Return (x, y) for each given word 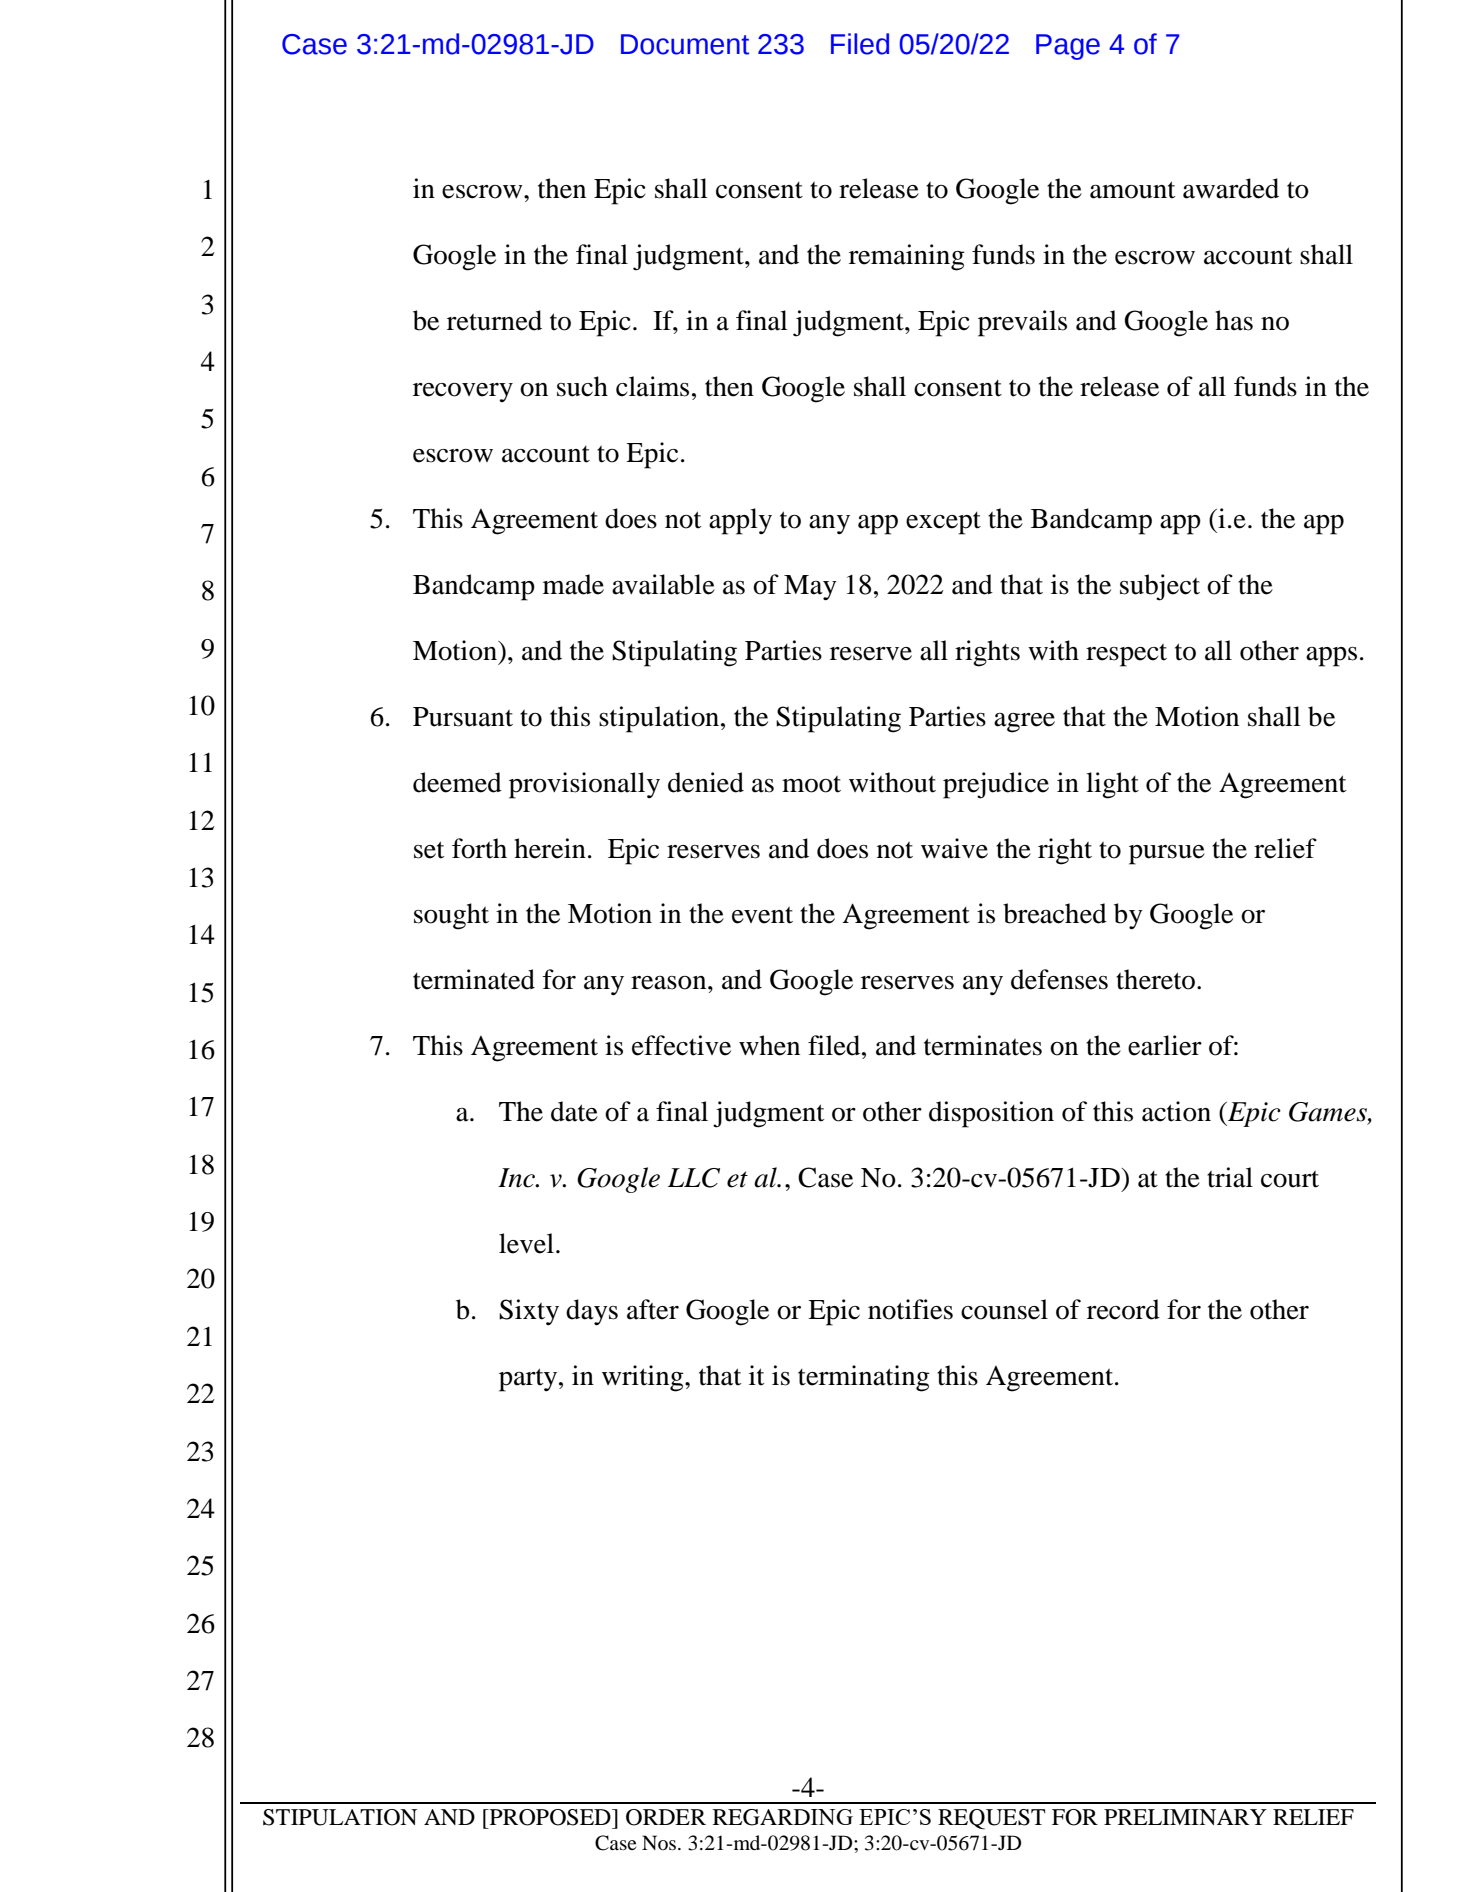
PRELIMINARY (1185, 1817)
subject (1160, 587)
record (1123, 1309)
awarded (1231, 188)
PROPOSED (550, 1817)
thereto (1155, 979)
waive (954, 848)
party (529, 1380)
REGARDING (783, 1817)
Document (685, 44)
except (943, 523)
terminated (474, 979)
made (573, 584)
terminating (864, 1378)
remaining (907, 257)
